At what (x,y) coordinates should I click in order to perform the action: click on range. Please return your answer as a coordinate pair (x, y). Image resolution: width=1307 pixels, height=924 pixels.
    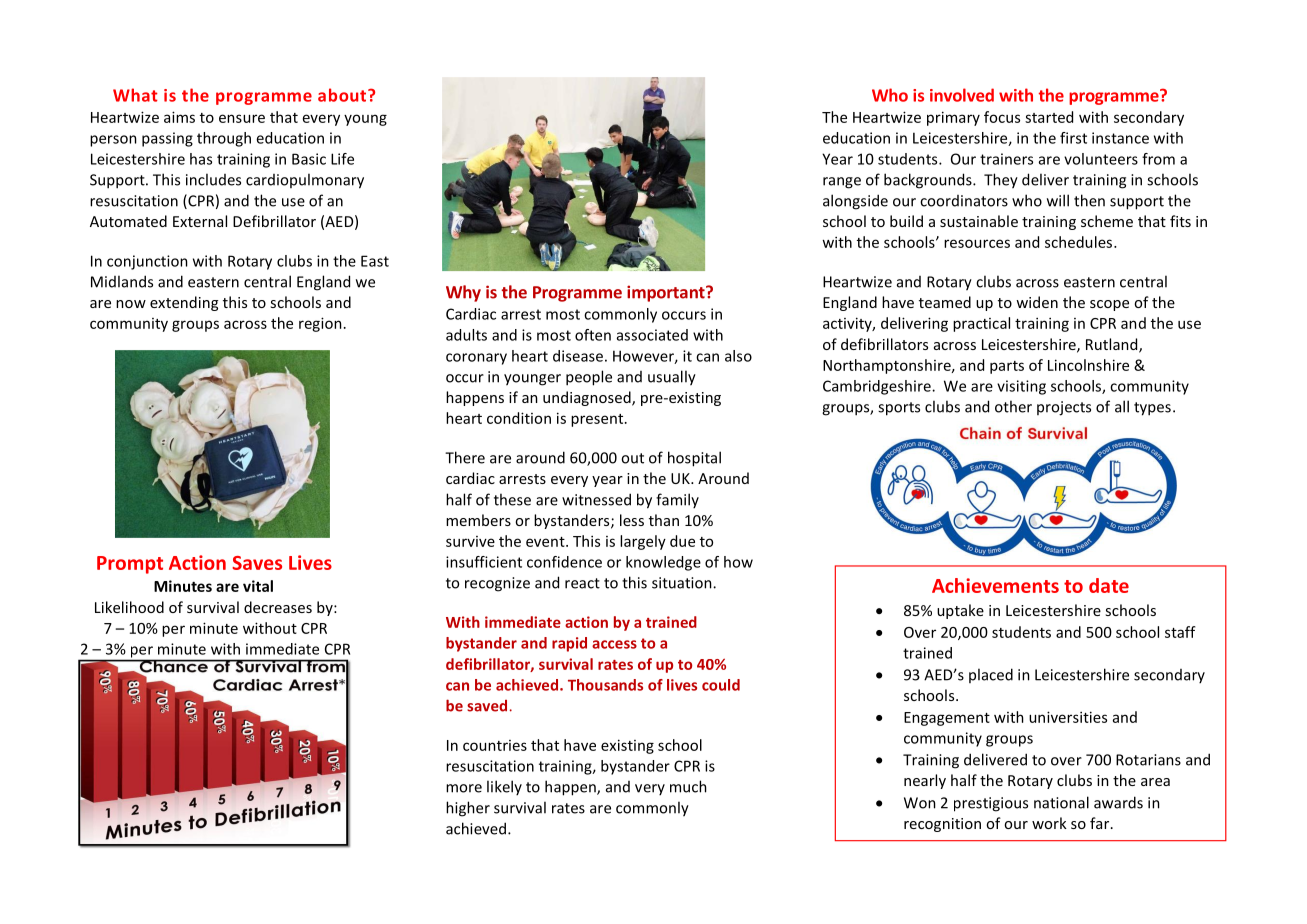
    Looking at the image, I should click on (842, 183).
